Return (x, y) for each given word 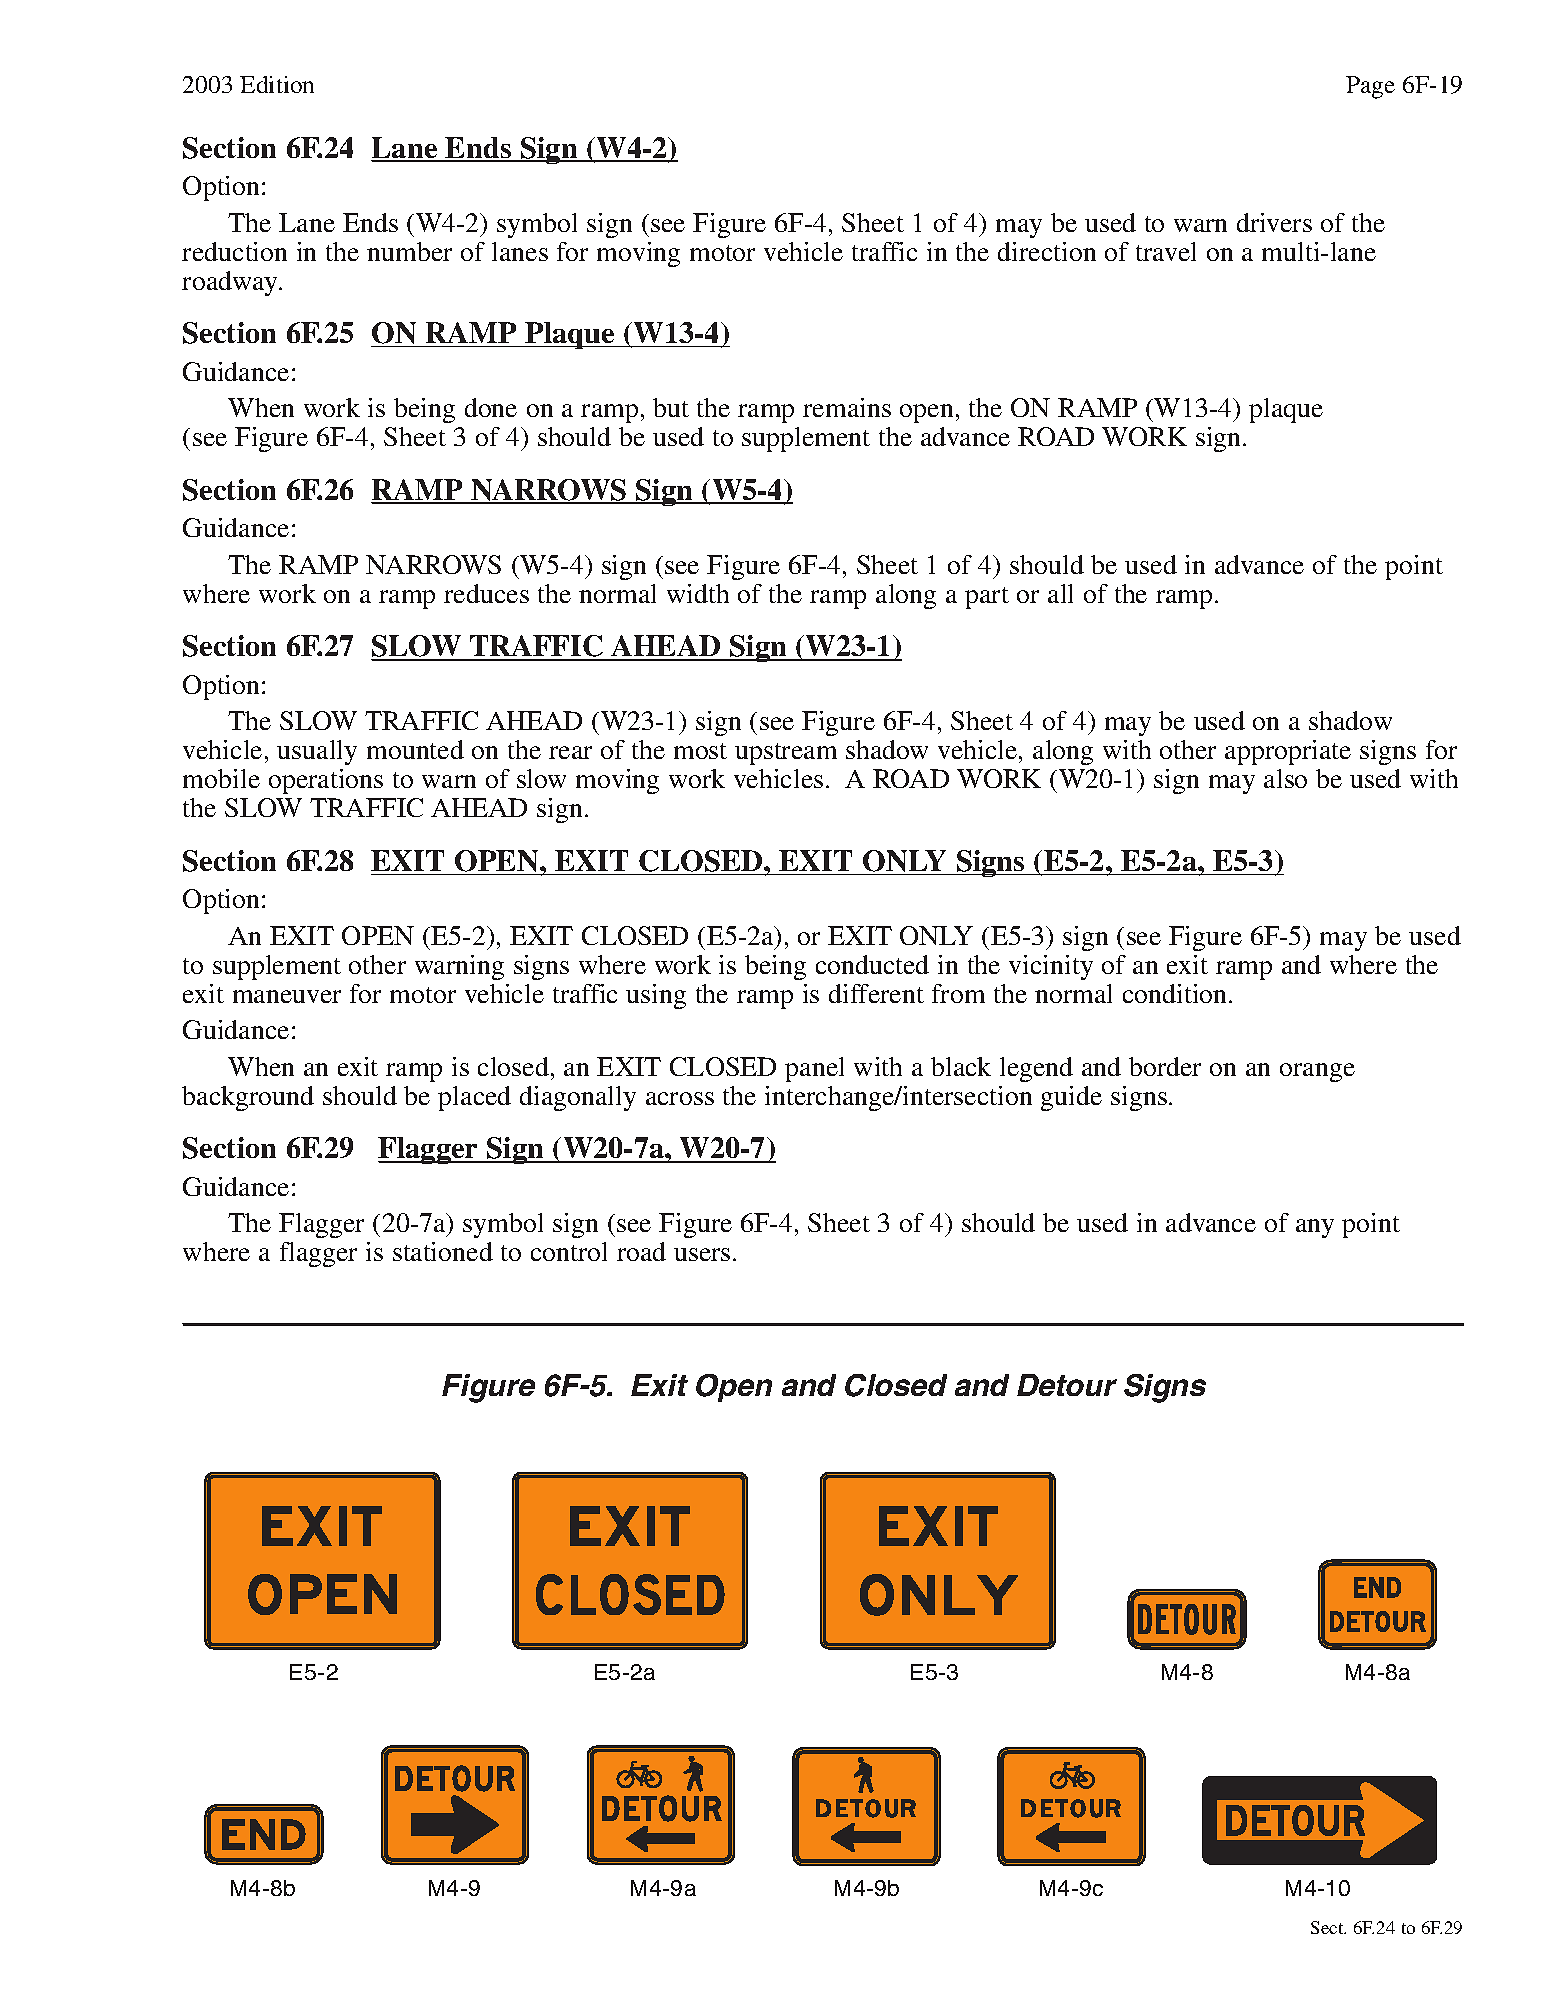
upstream (786, 754)
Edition (277, 84)
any (1315, 1228)
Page (1370, 87)
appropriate (1288, 752)
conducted (872, 964)
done (491, 407)
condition (1176, 993)
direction (1047, 251)
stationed (443, 1251)
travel (1166, 251)
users (702, 1254)
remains (847, 407)
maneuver (287, 996)
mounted (415, 749)
